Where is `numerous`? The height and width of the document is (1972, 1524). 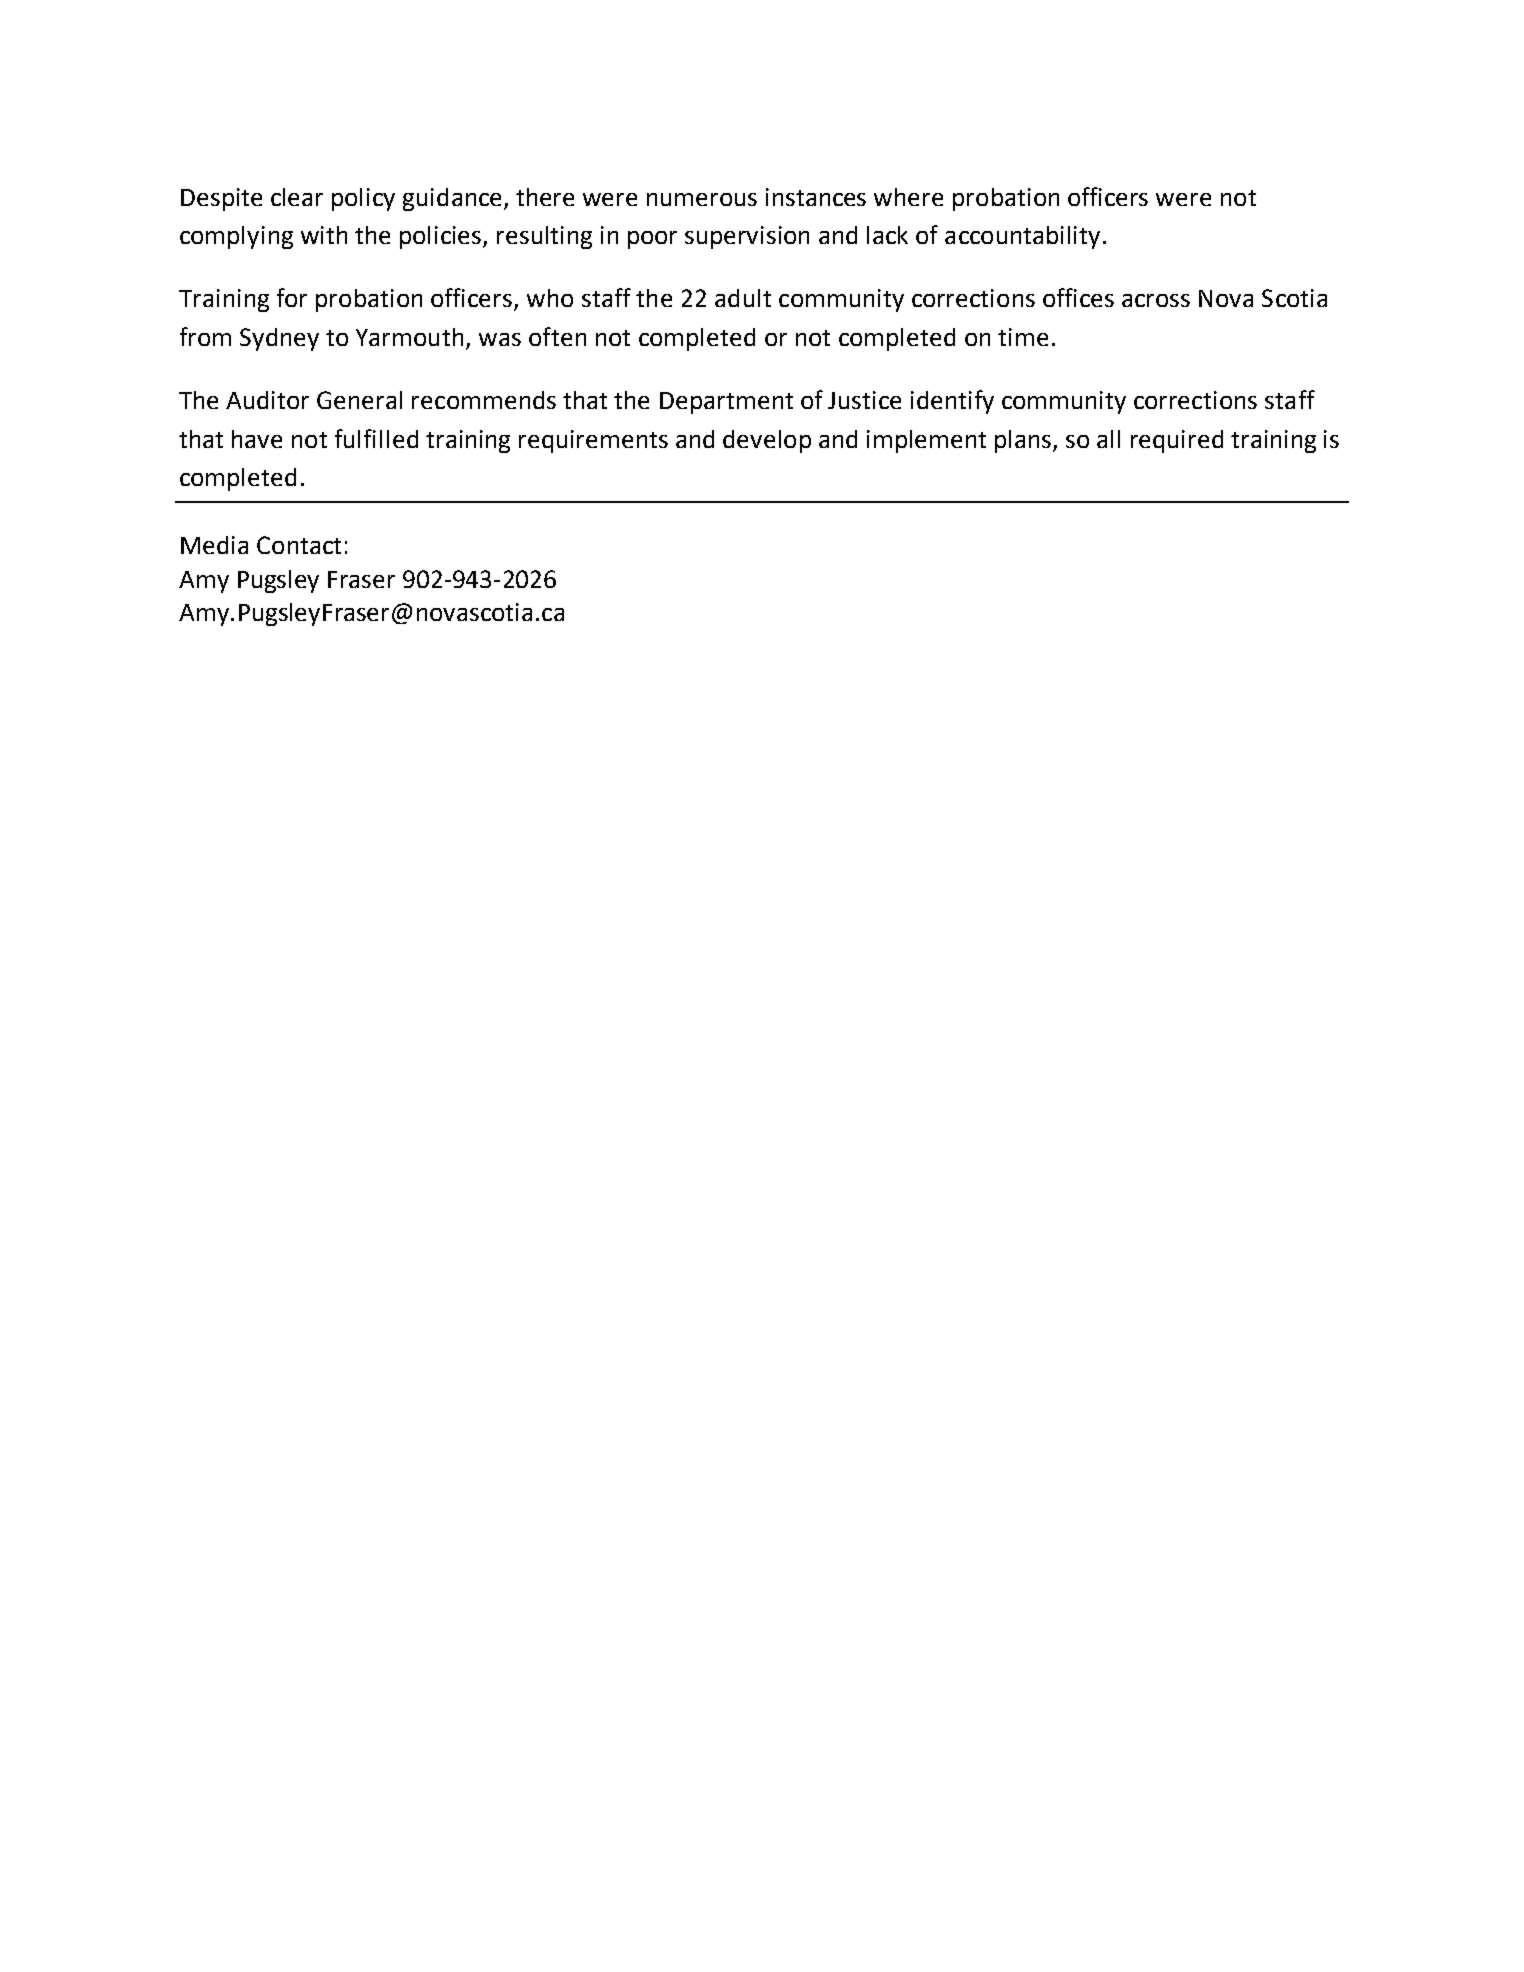 numerous is located at coordinates (702, 199).
